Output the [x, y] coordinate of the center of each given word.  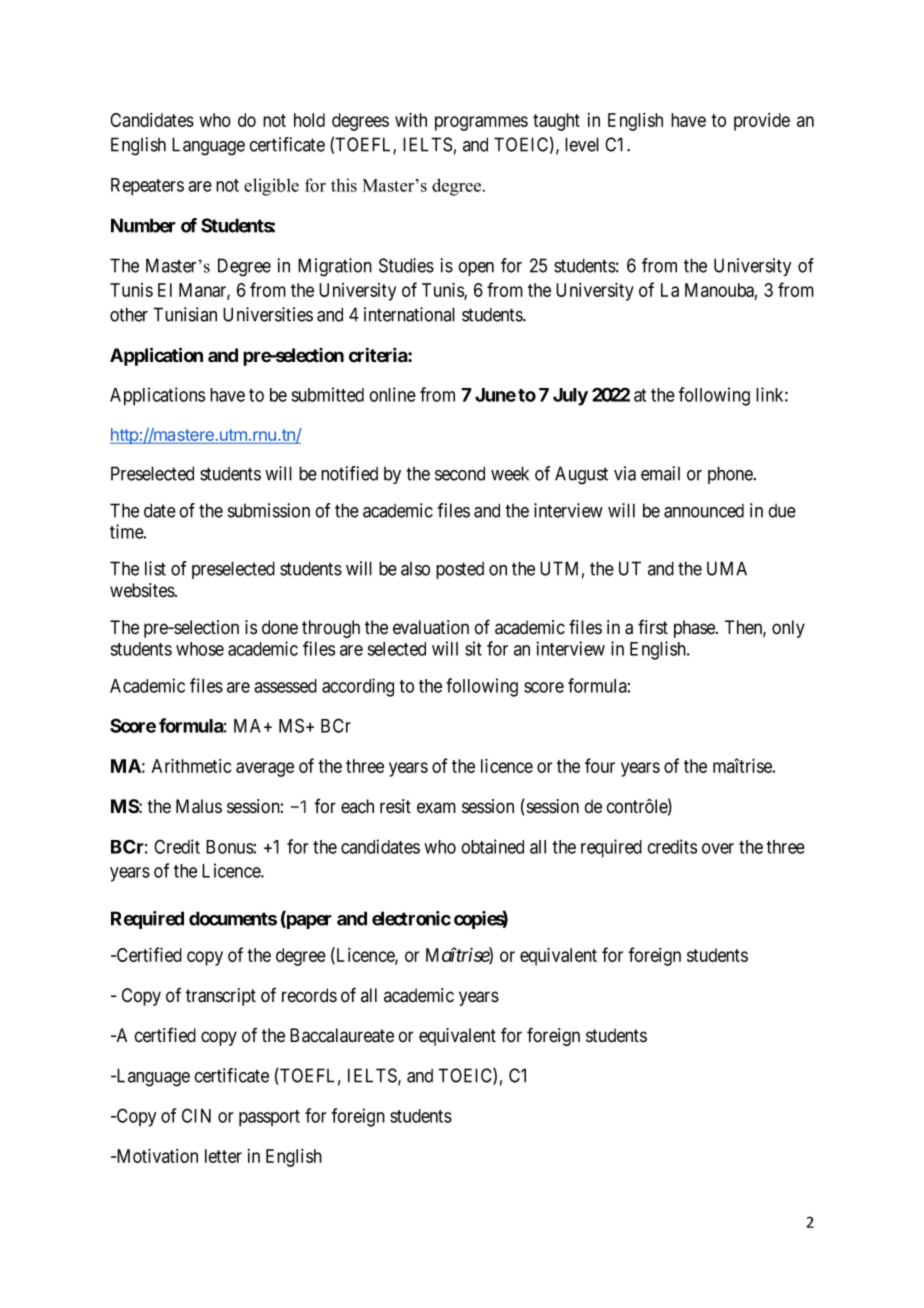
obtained [492, 846]
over [718, 848]
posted [460, 570]
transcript [221, 997]
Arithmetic [192, 765]
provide [762, 122]
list [155, 568]
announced [704, 511]
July [570, 397]
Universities [268, 314]
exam [436, 808]
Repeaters [147, 187]
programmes [481, 123]
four [600, 765]
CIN [196, 1115]
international [409, 314]
